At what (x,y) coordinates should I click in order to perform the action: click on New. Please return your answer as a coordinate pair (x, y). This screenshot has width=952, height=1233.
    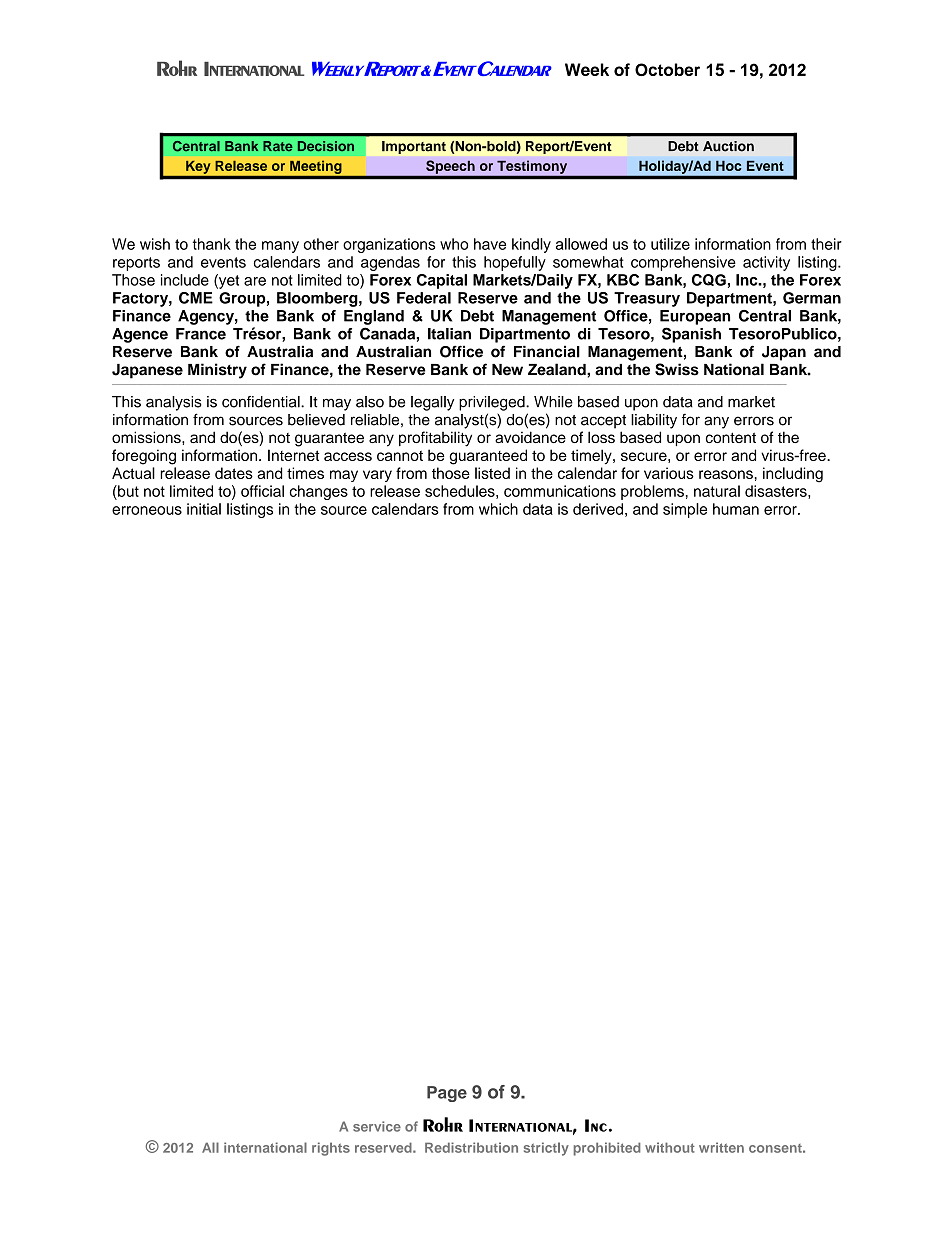
    Looking at the image, I should click on (507, 370).
